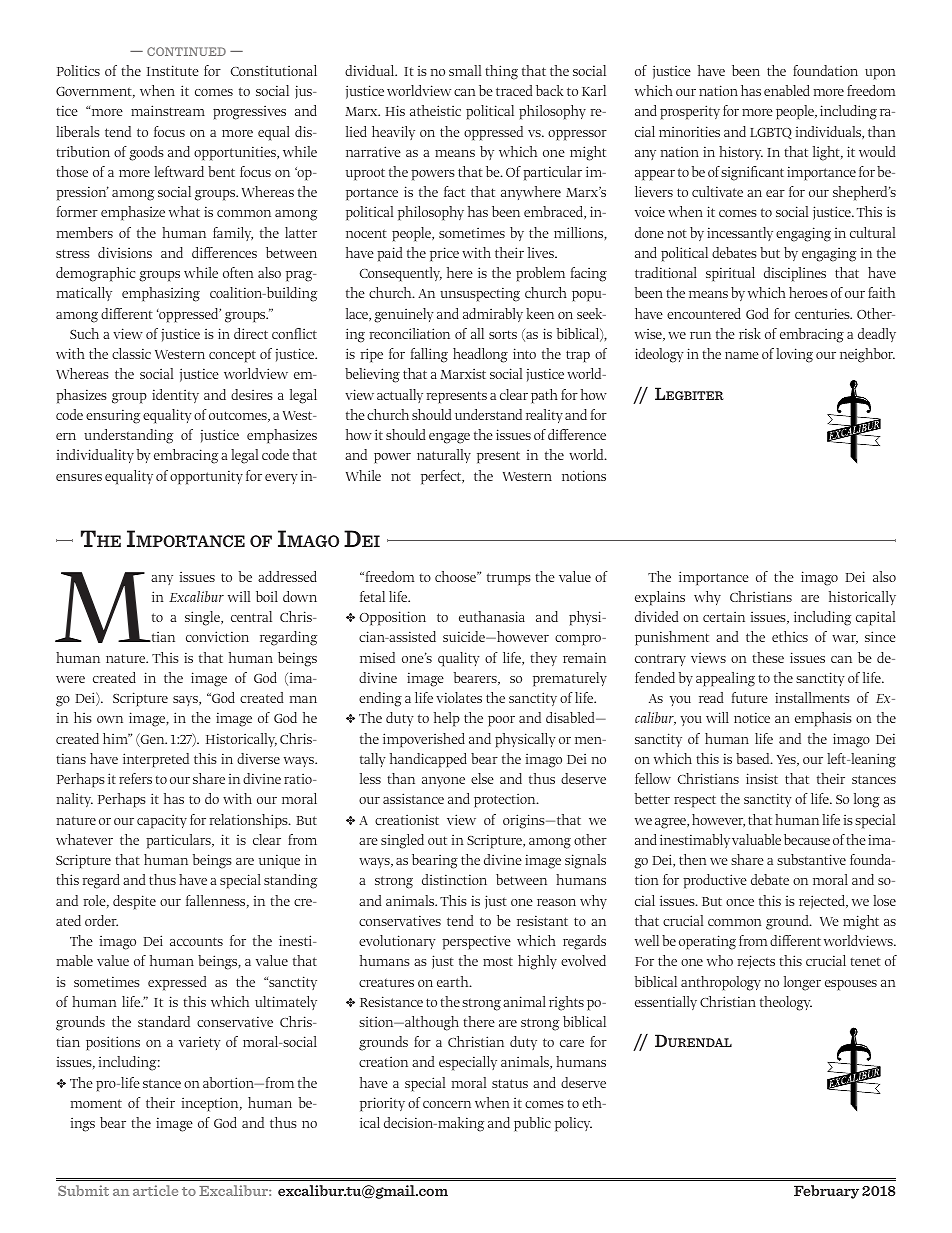 The image size is (952, 1233). I want to click on small, so click(465, 70).
